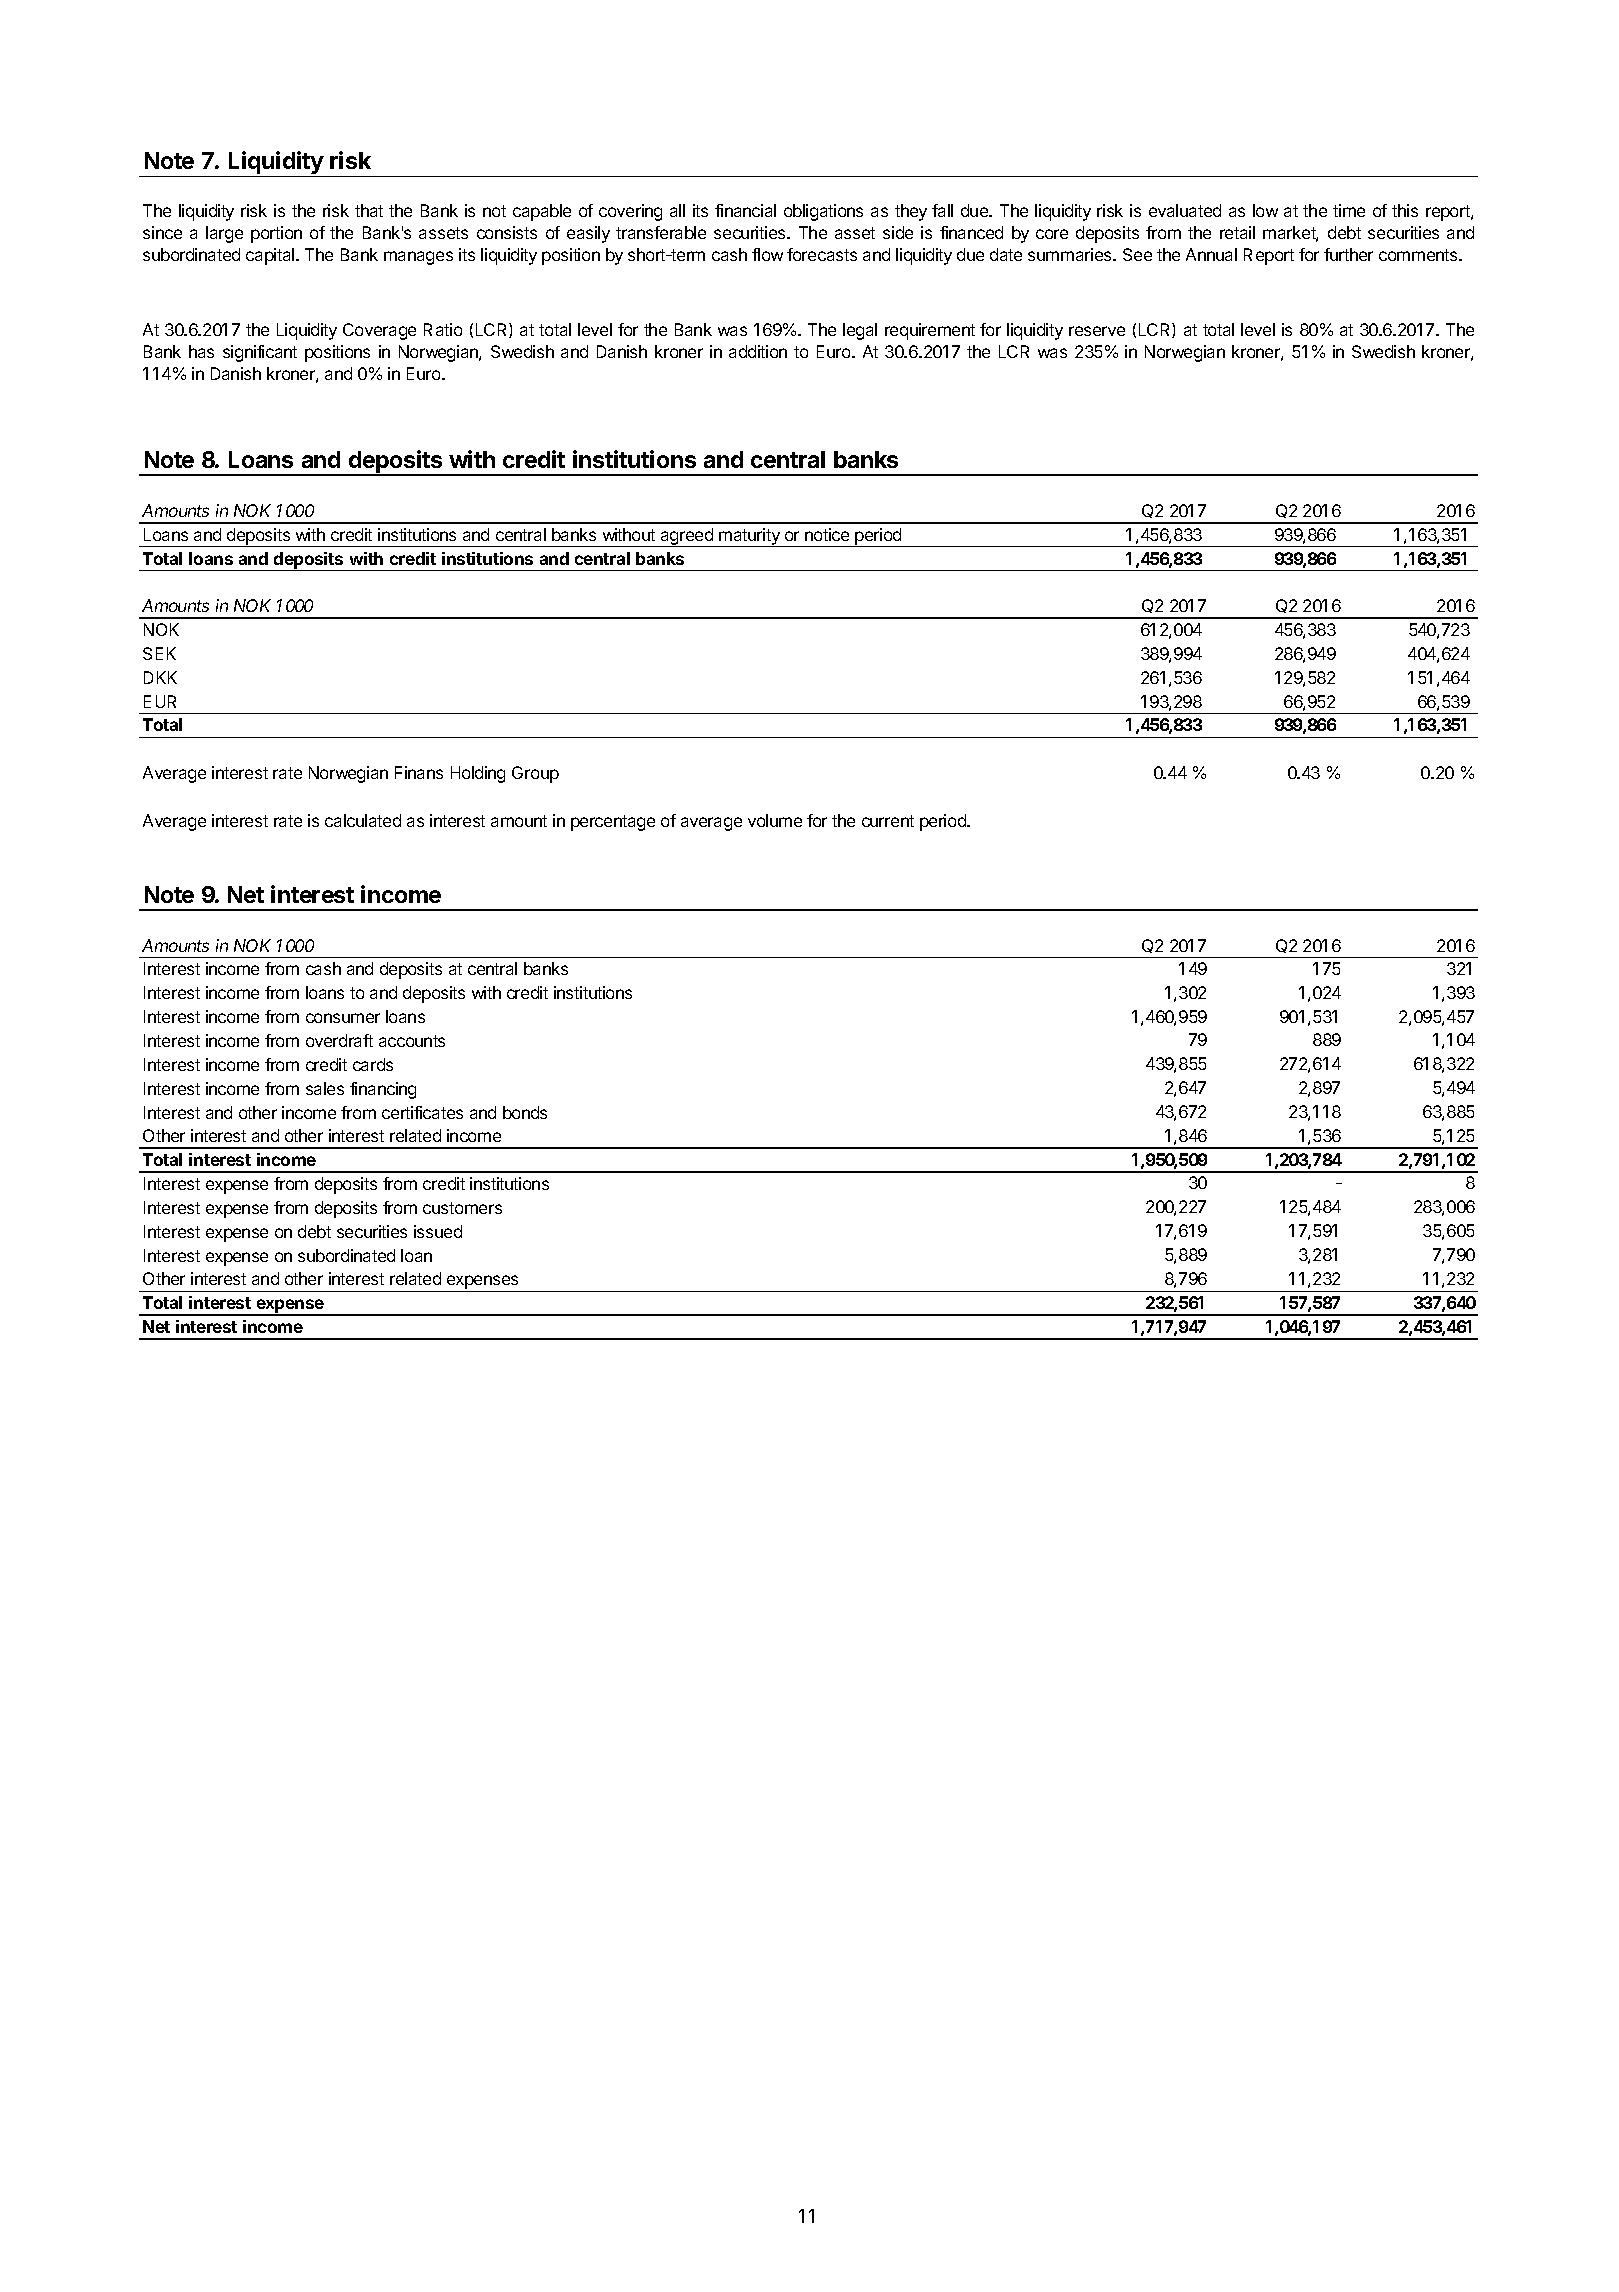 The width and height of the image is (1619, 2292). What do you see at coordinates (478, 774) in the image?
I see `Holding` at bounding box center [478, 774].
